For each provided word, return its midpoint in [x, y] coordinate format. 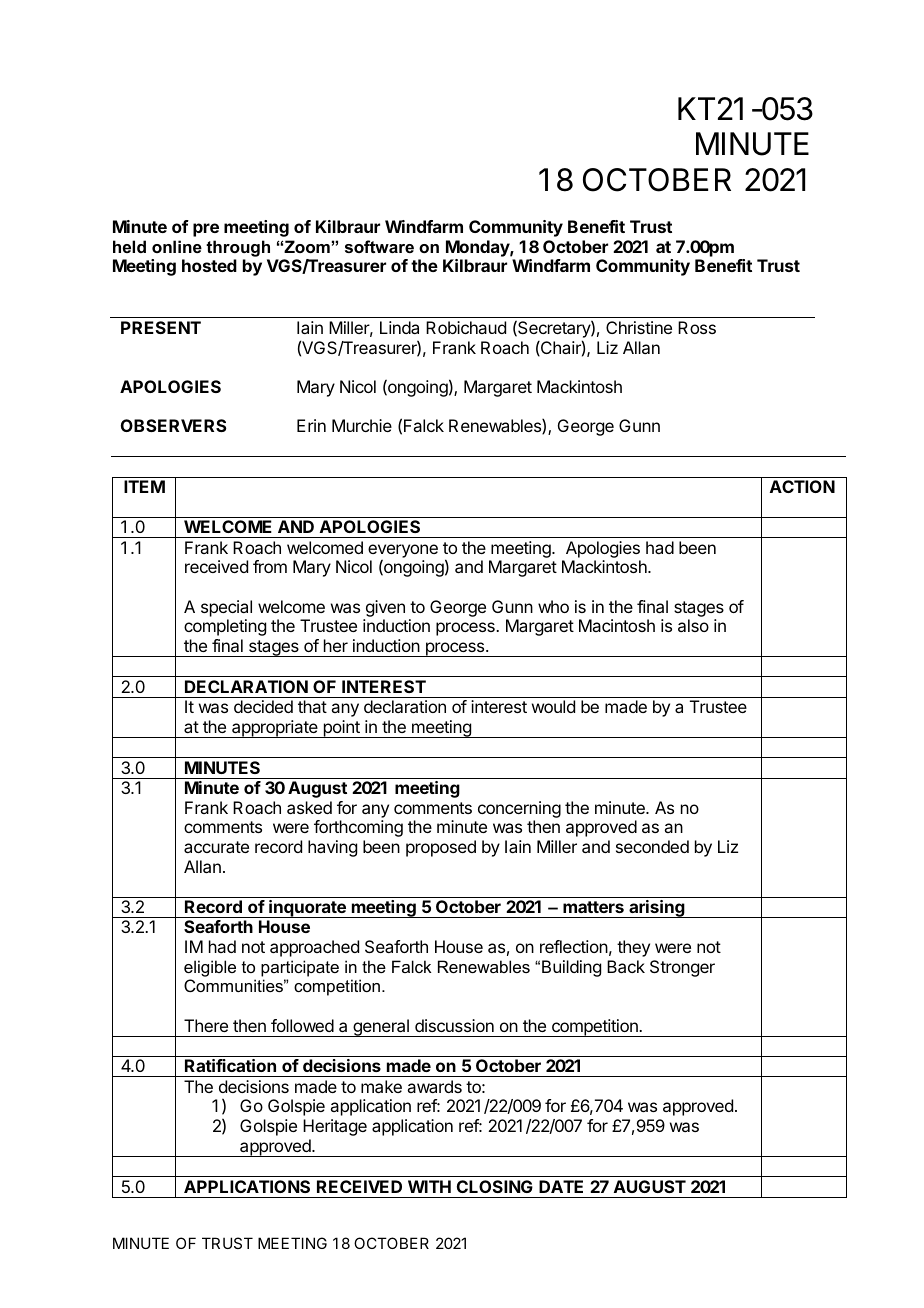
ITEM [144, 486]
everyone [403, 552]
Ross [697, 327]
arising [657, 909]
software [379, 246]
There [206, 1025]
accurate [216, 847]
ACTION [802, 486]
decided [263, 706]
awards [434, 1086]
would [553, 706]
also [693, 625]
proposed [441, 848]
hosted [209, 265]
